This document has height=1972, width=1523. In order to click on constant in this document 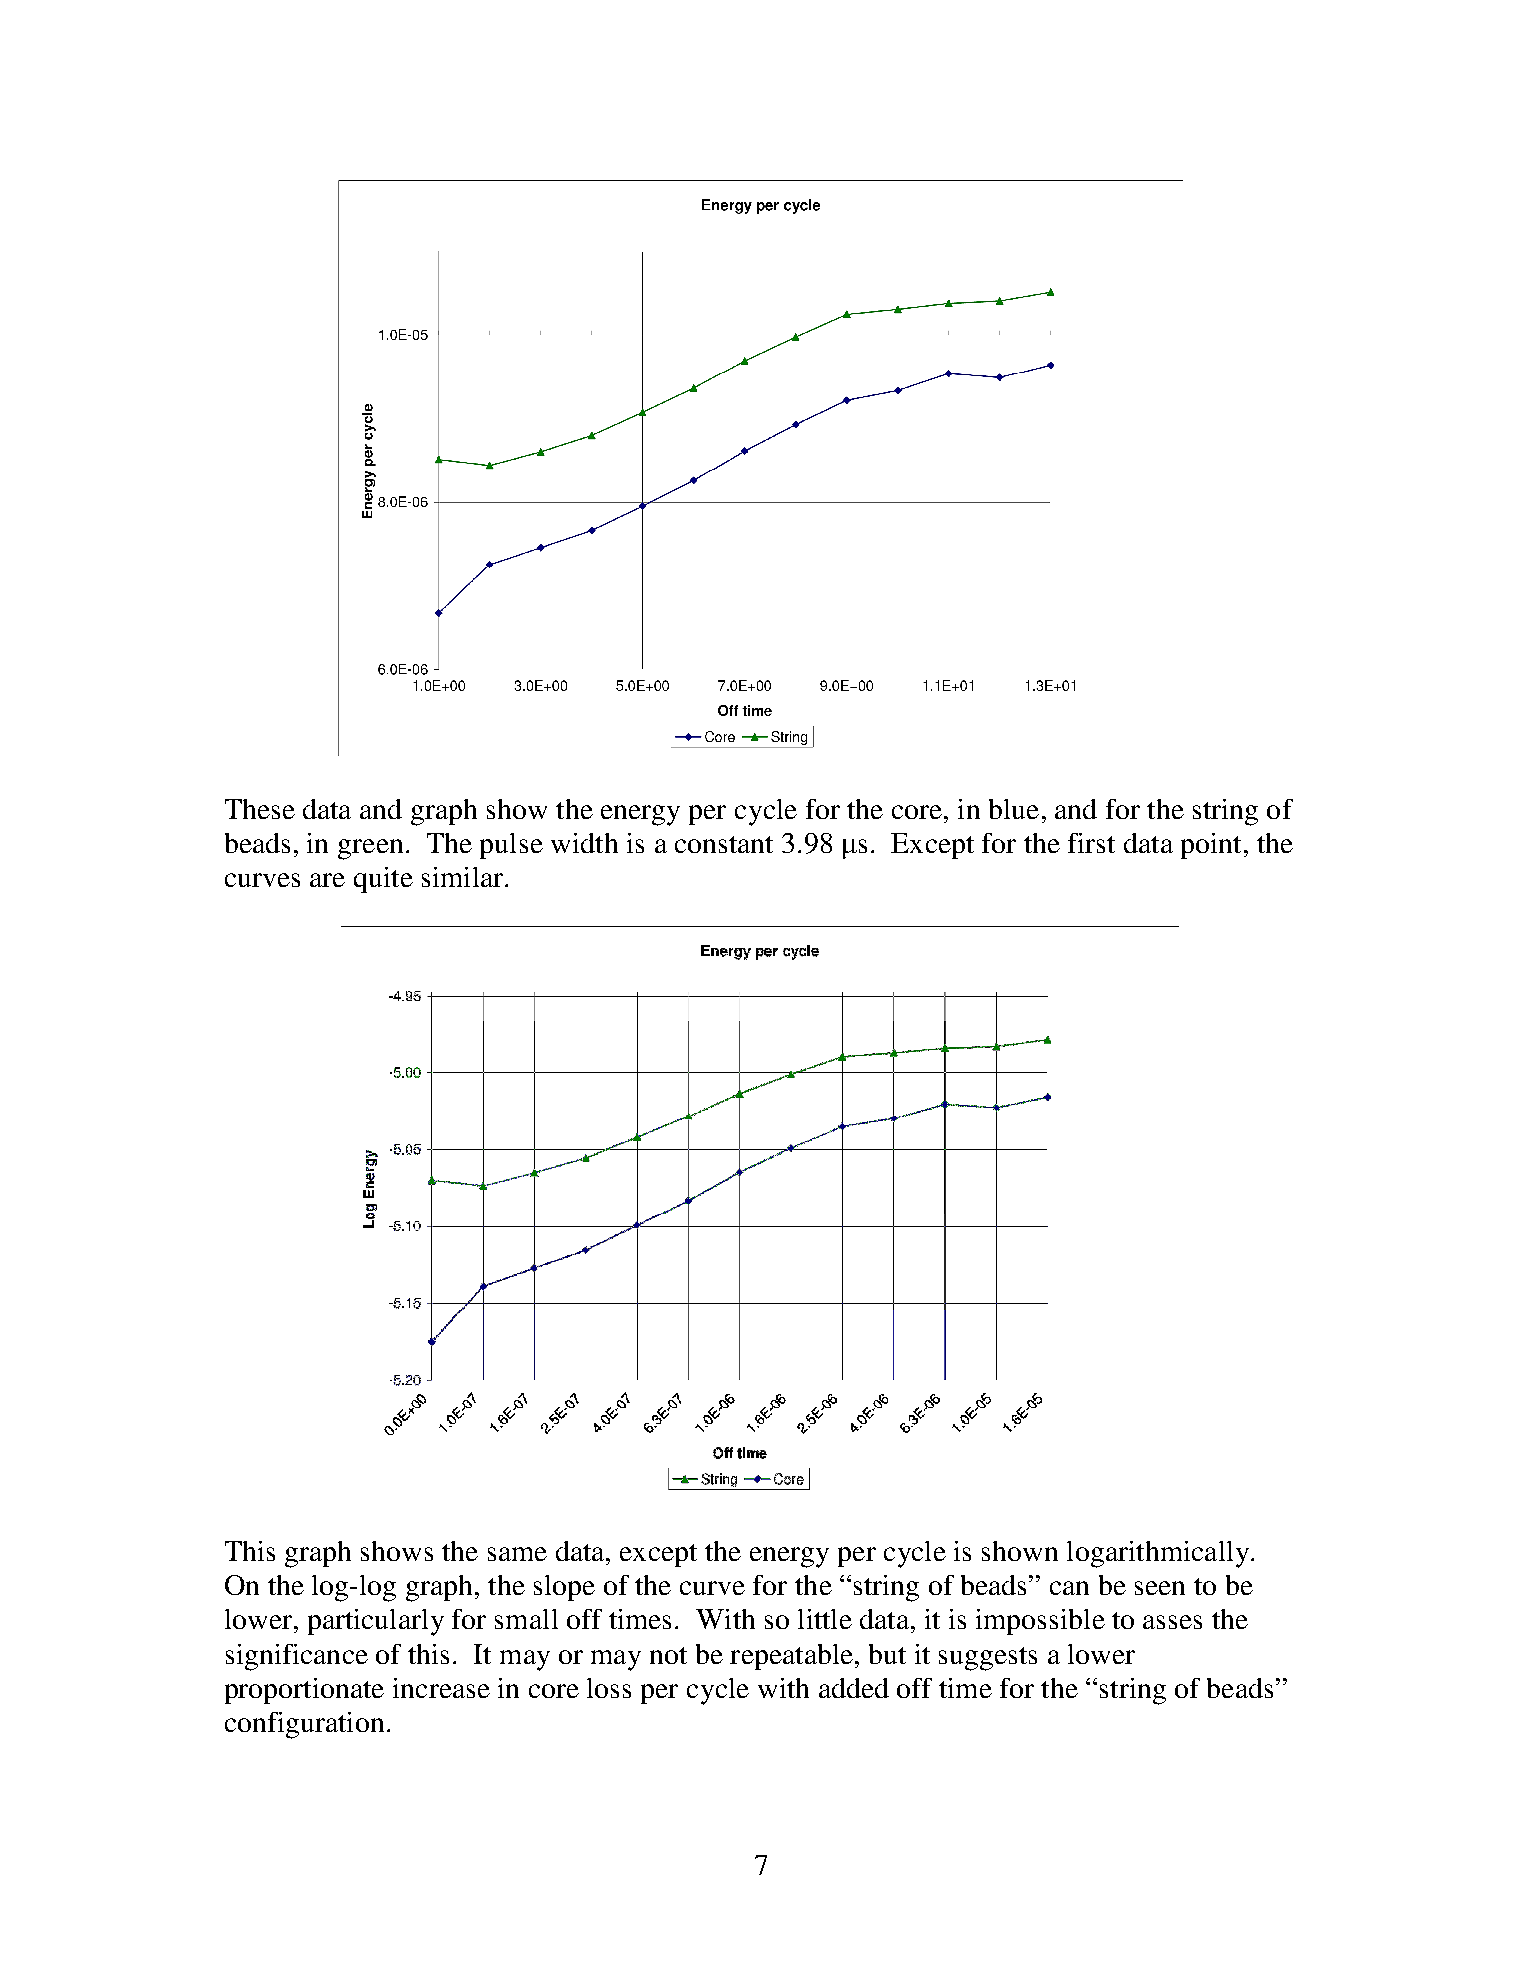, I will do `click(724, 844)`.
